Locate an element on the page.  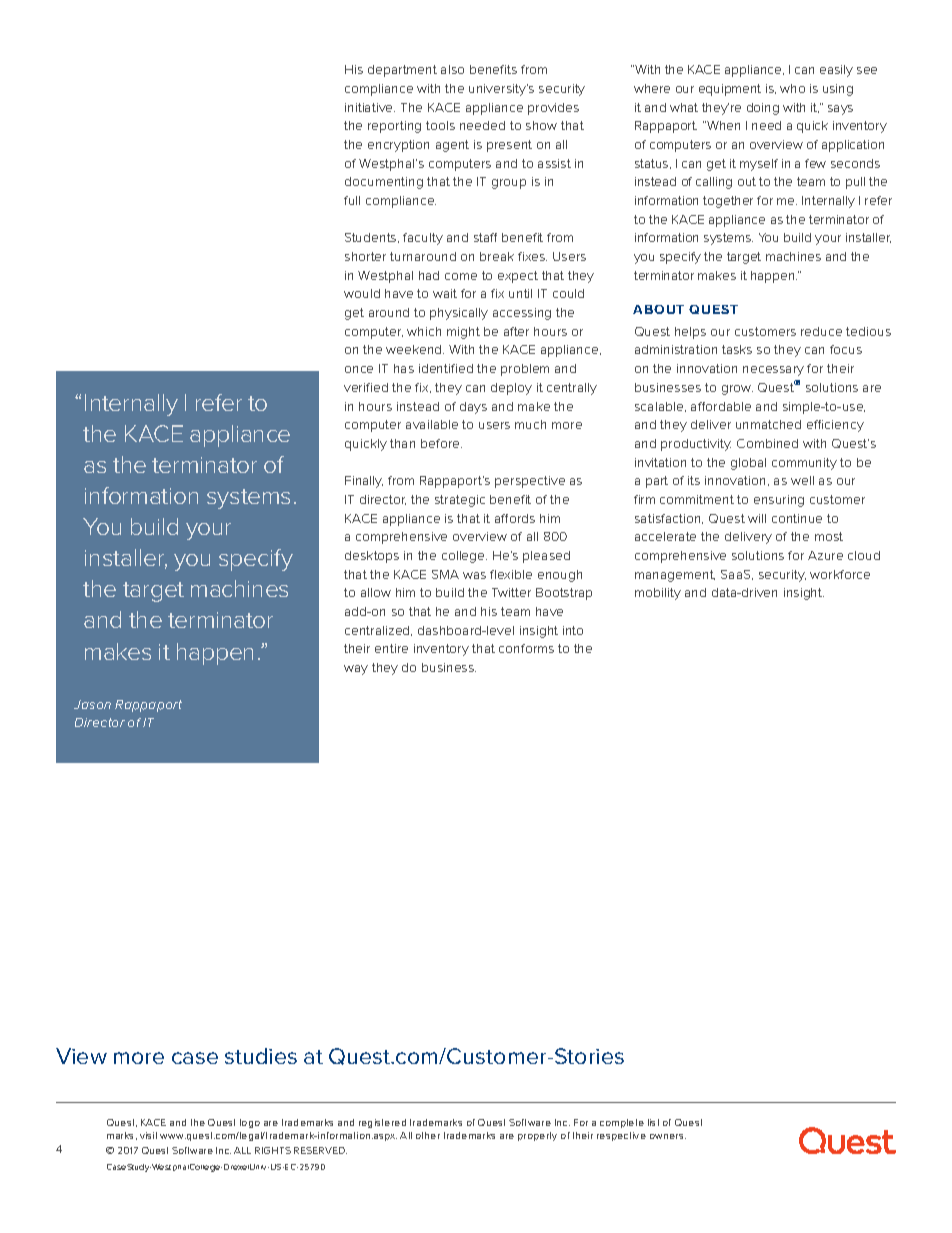
doing is located at coordinates (763, 109).
